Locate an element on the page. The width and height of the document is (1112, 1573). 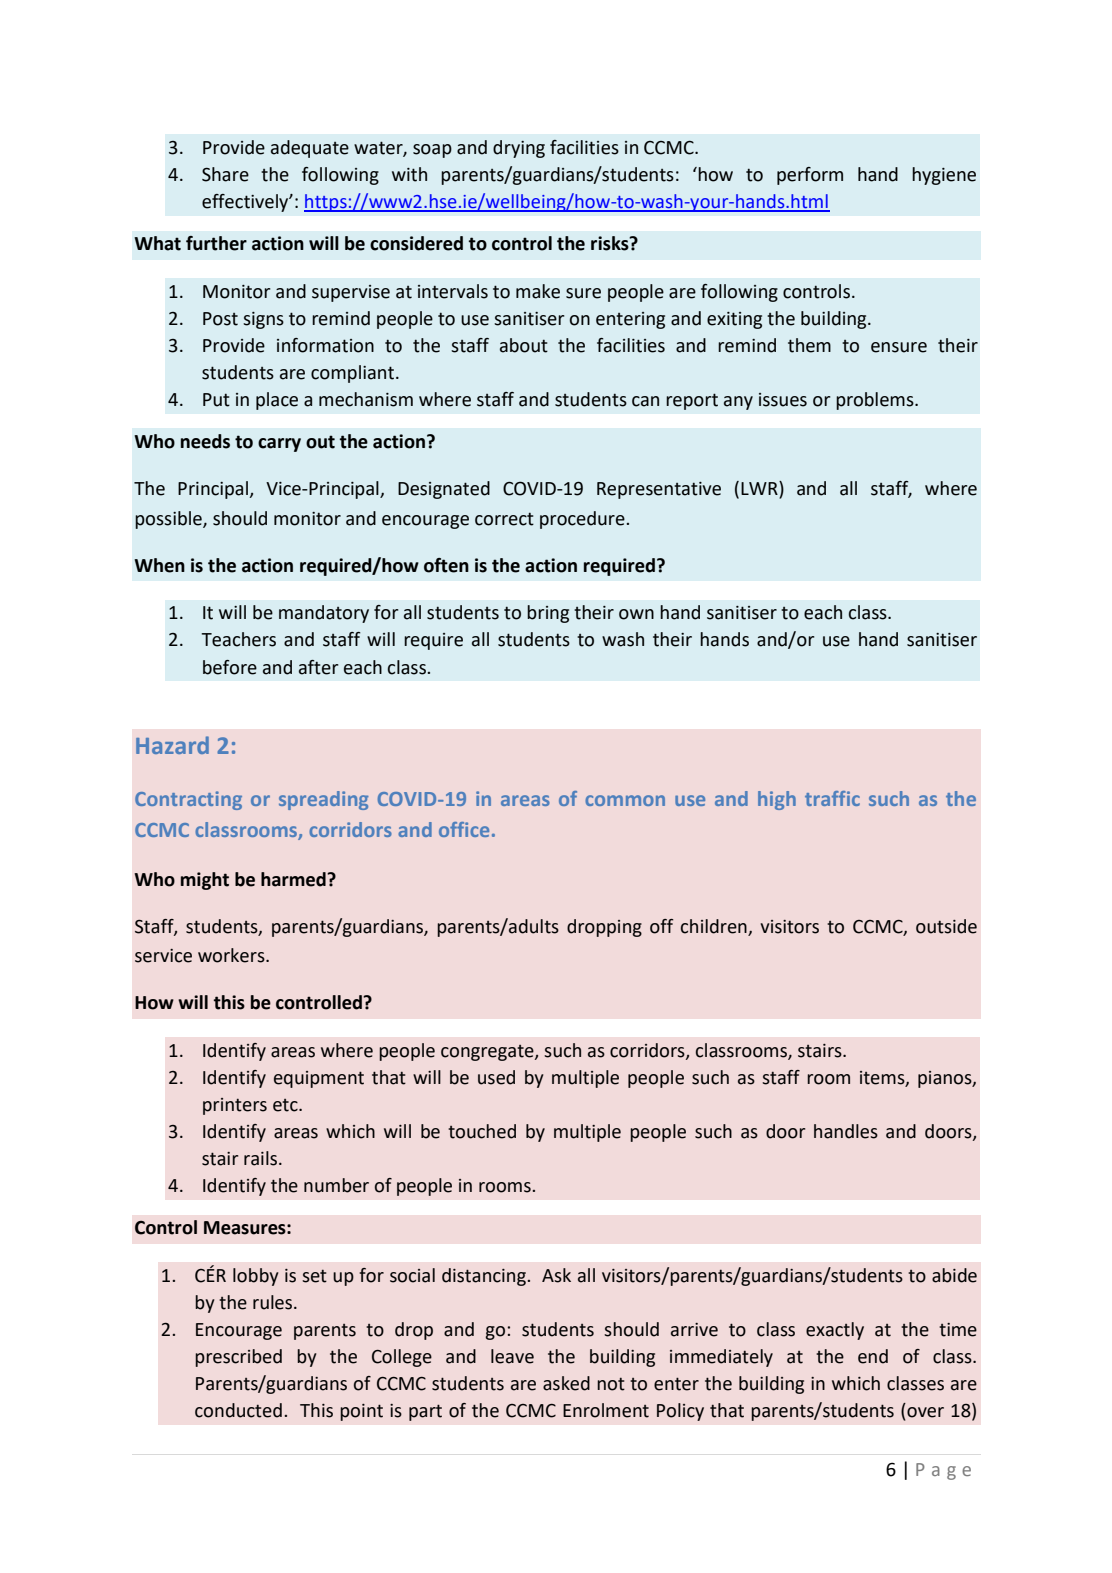
perform is located at coordinates (810, 176).
